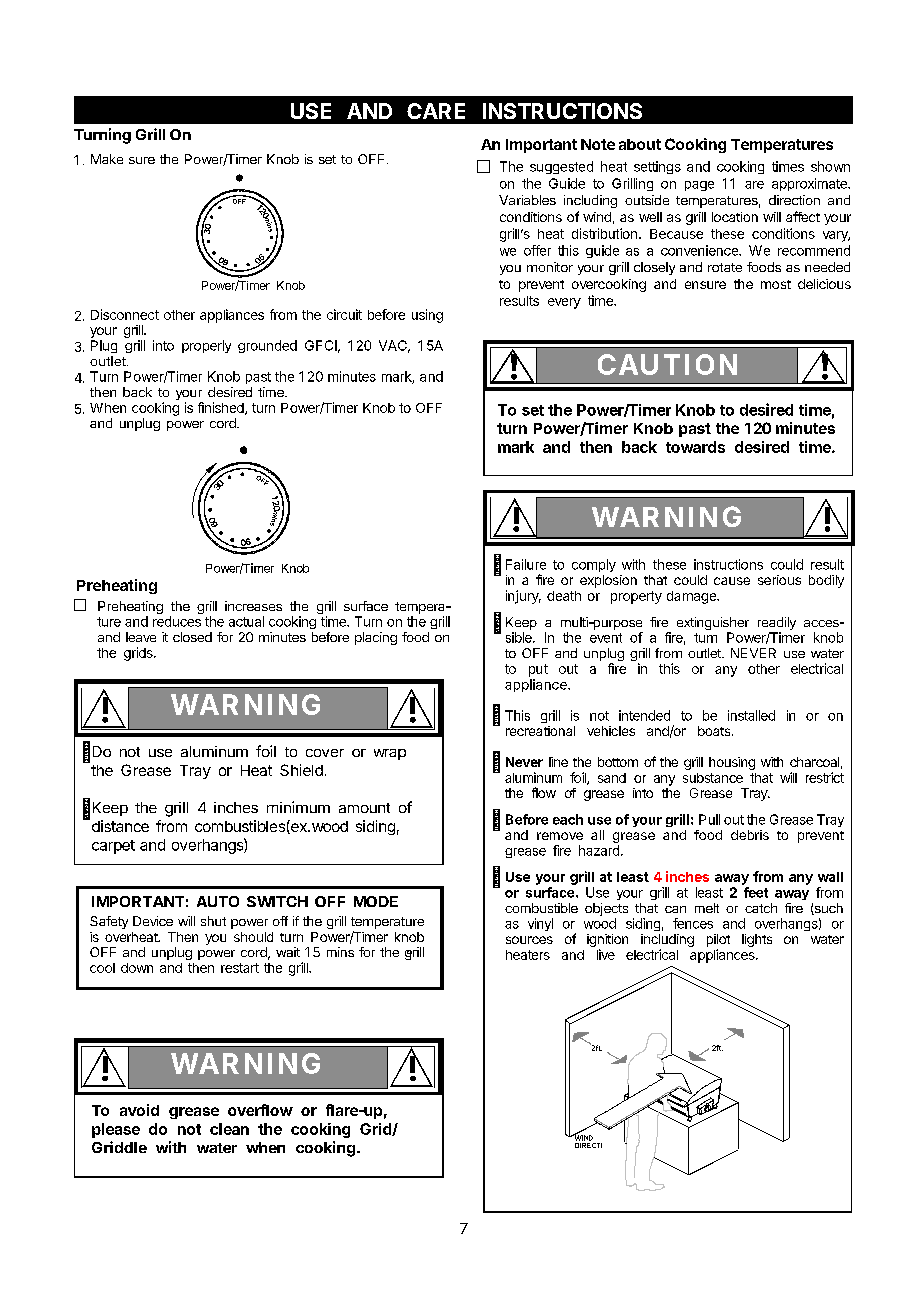 The height and width of the image is (1308, 924). I want to click on finished, so click(222, 408).
